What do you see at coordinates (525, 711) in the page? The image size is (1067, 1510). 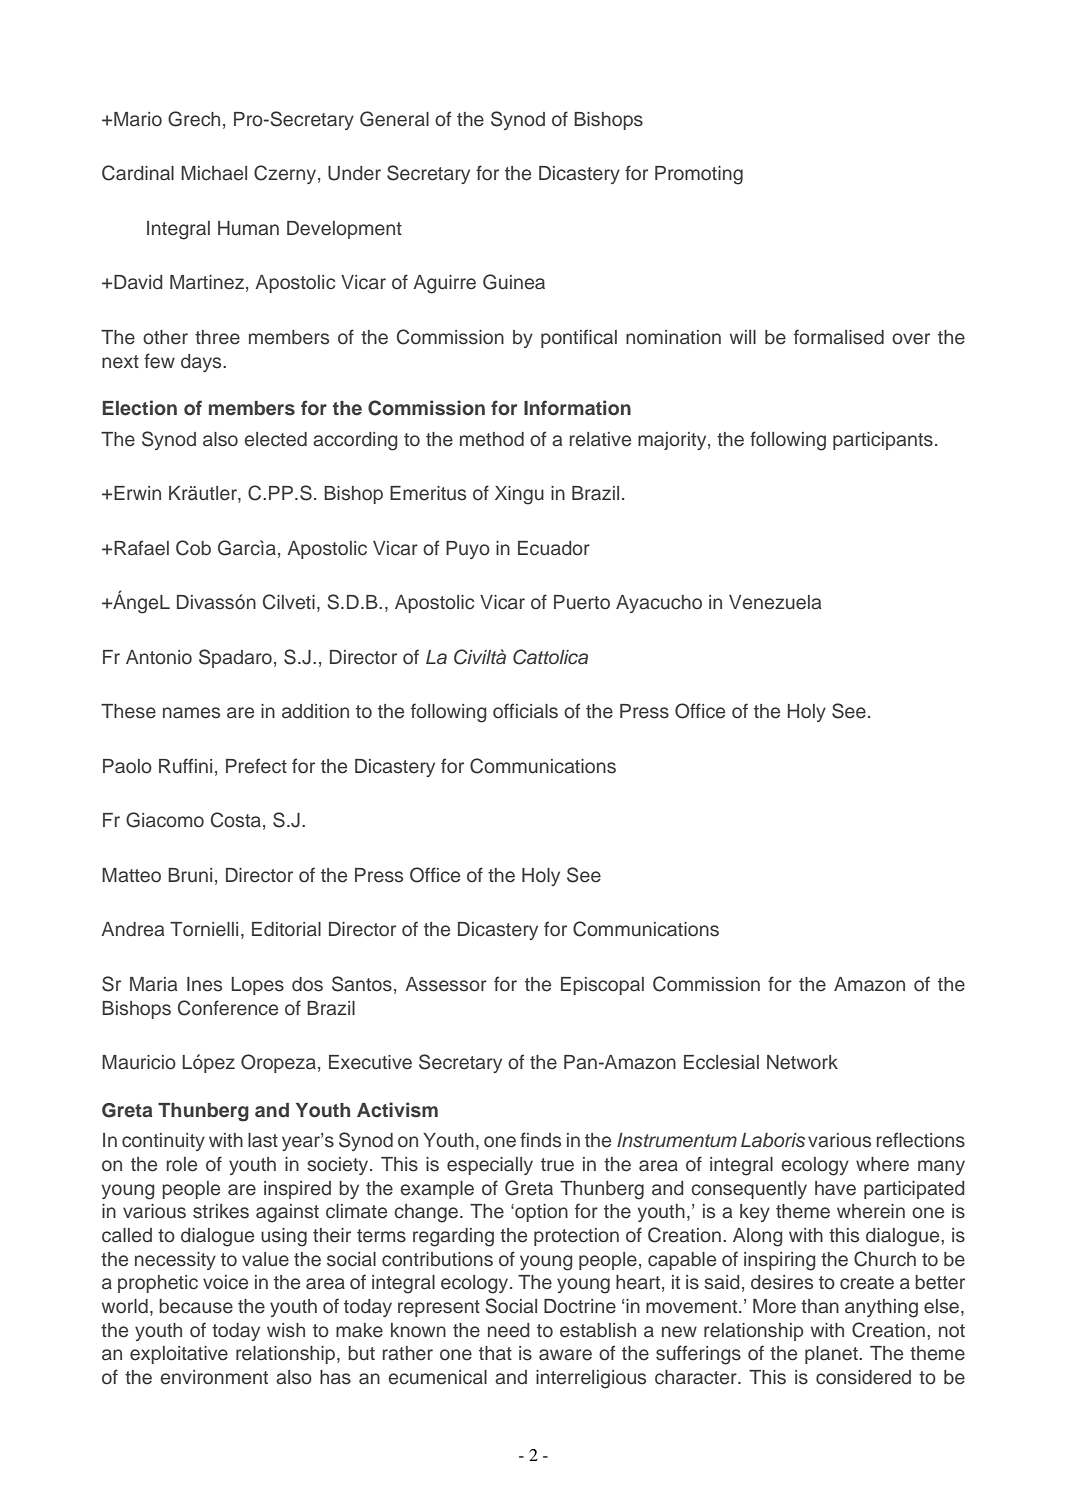 I see `officials` at bounding box center [525, 711].
